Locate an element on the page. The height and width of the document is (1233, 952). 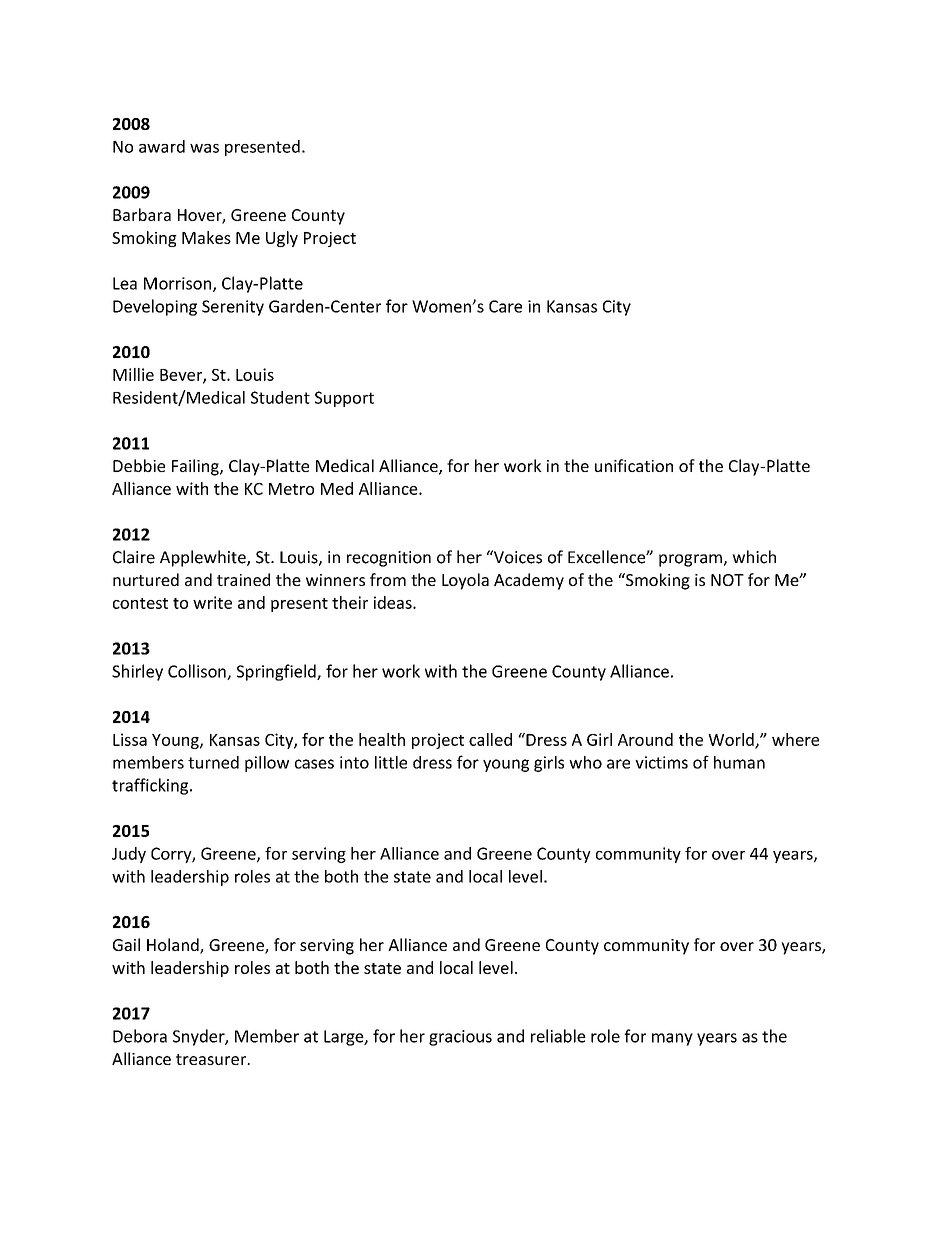
human is located at coordinates (739, 762).
